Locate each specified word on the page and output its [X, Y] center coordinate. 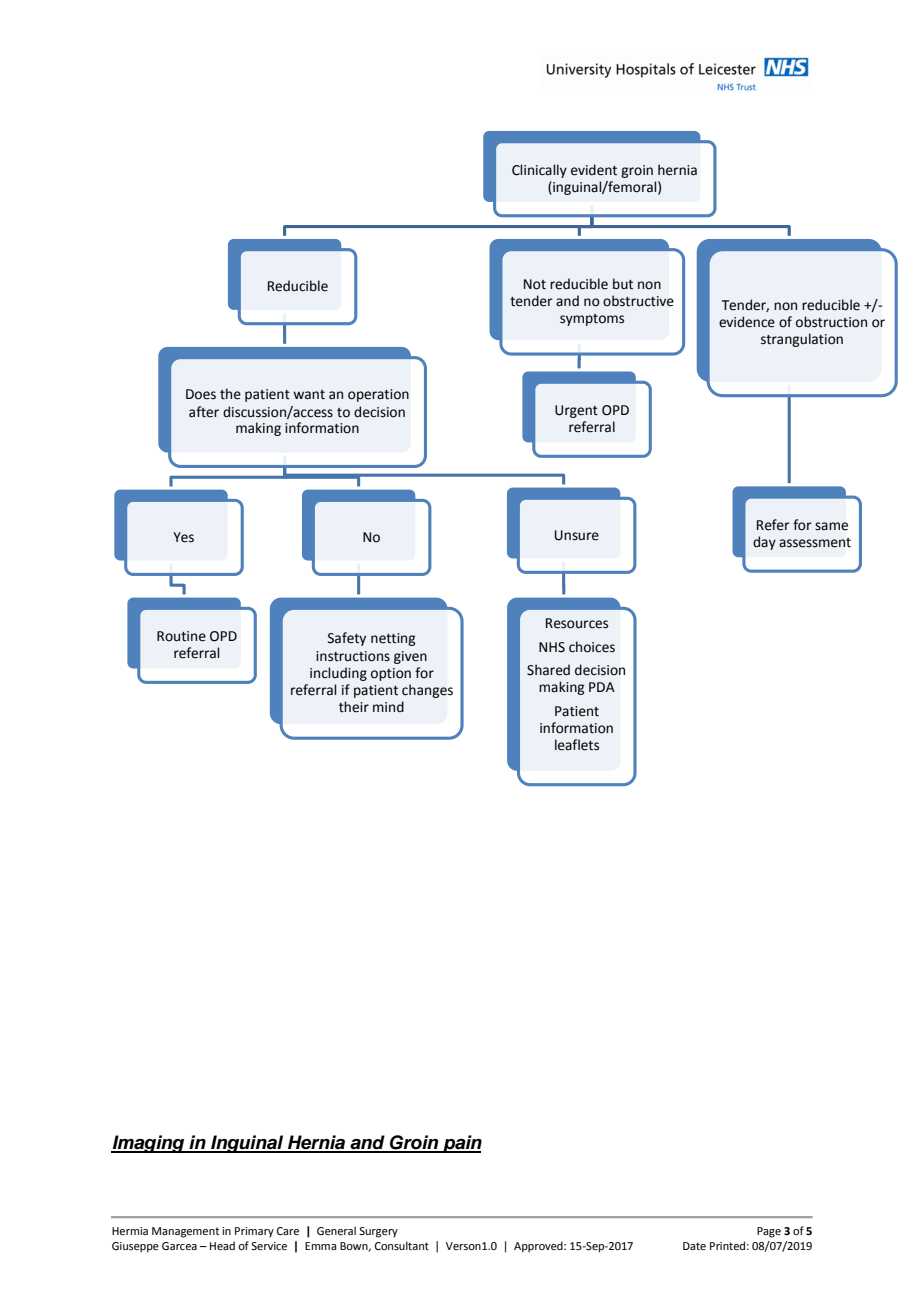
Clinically [539, 171]
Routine [181, 636]
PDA [602, 687]
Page [769, 1232]
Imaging [149, 1144]
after [204, 412]
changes [427, 691]
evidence [747, 322]
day [764, 543]
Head [222, 1245]
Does [201, 394]
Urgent [576, 411]
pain [461, 1144]
